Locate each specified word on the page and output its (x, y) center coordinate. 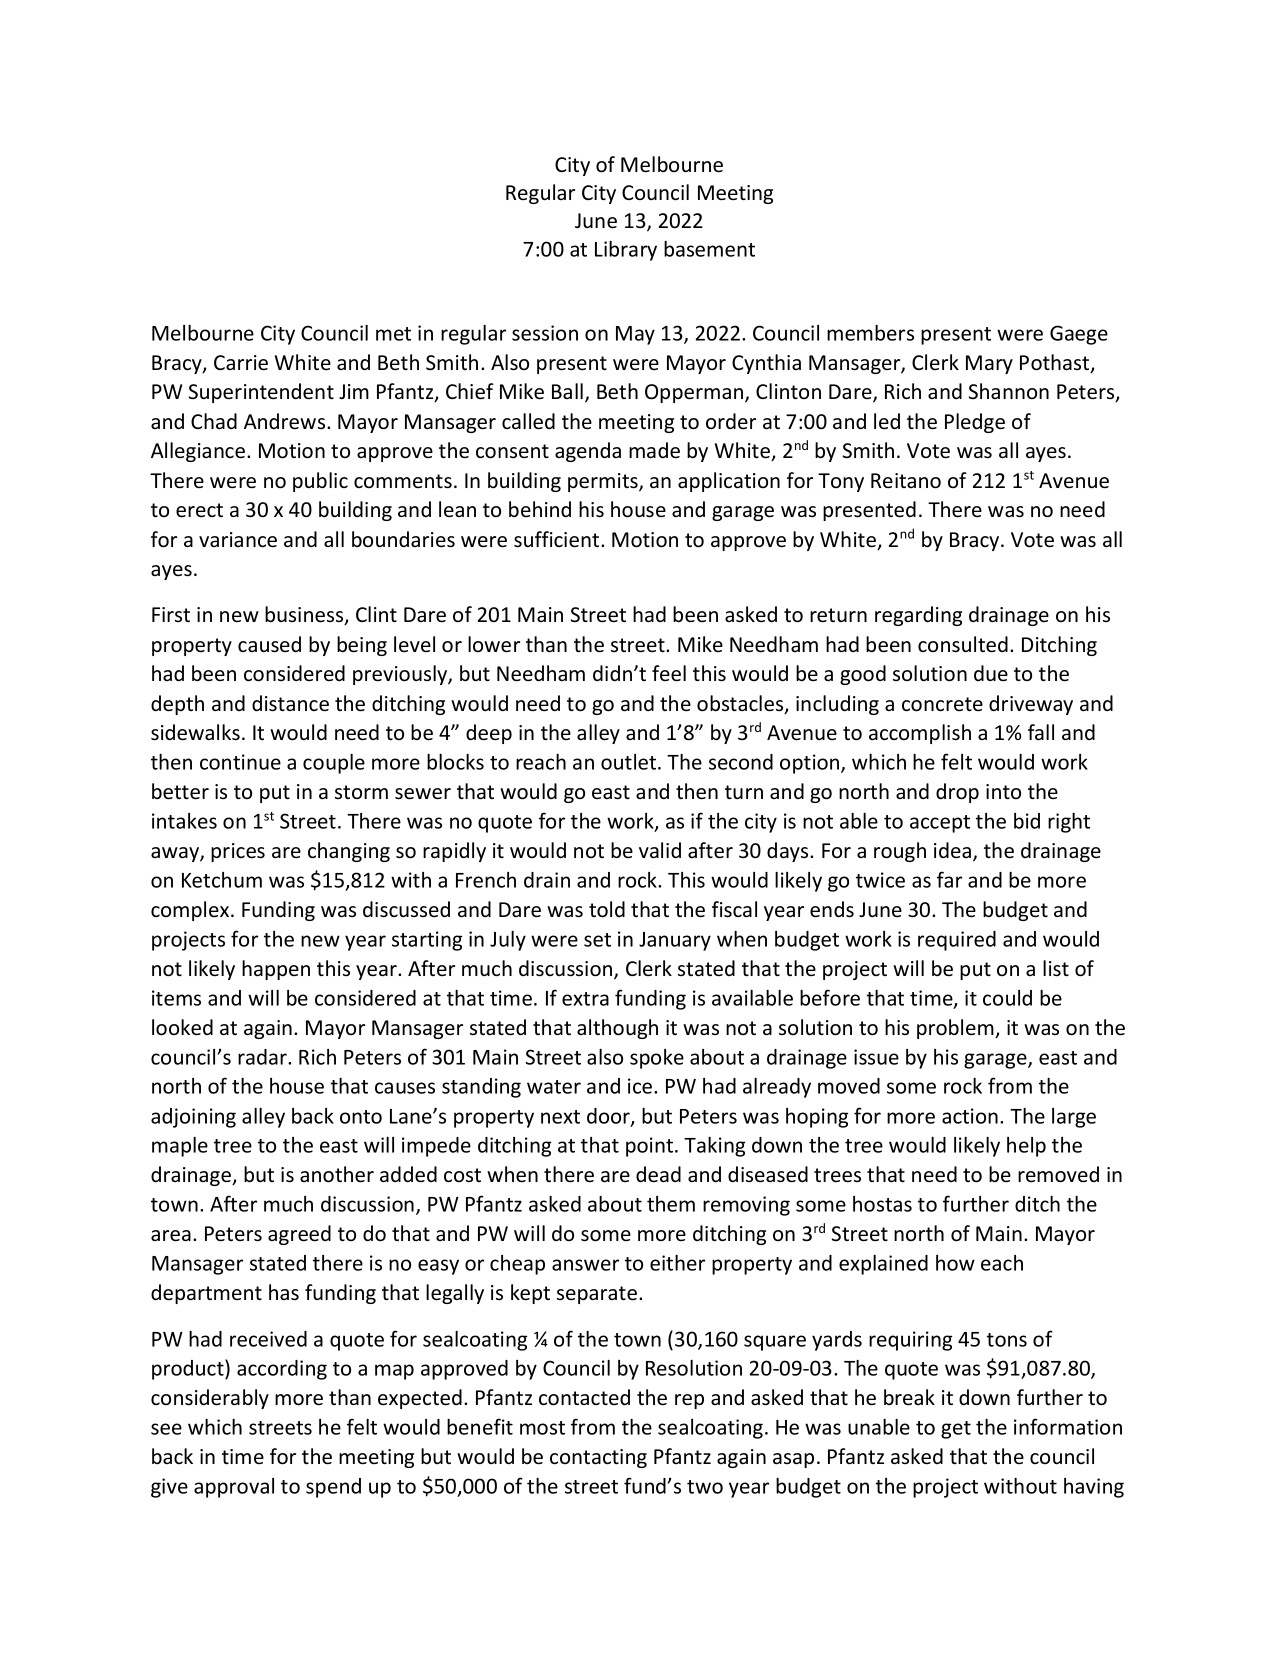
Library (626, 251)
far (949, 879)
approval (234, 1488)
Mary (989, 364)
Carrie (241, 363)
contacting (598, 1458)
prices (238, 852)
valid (660, 850)
